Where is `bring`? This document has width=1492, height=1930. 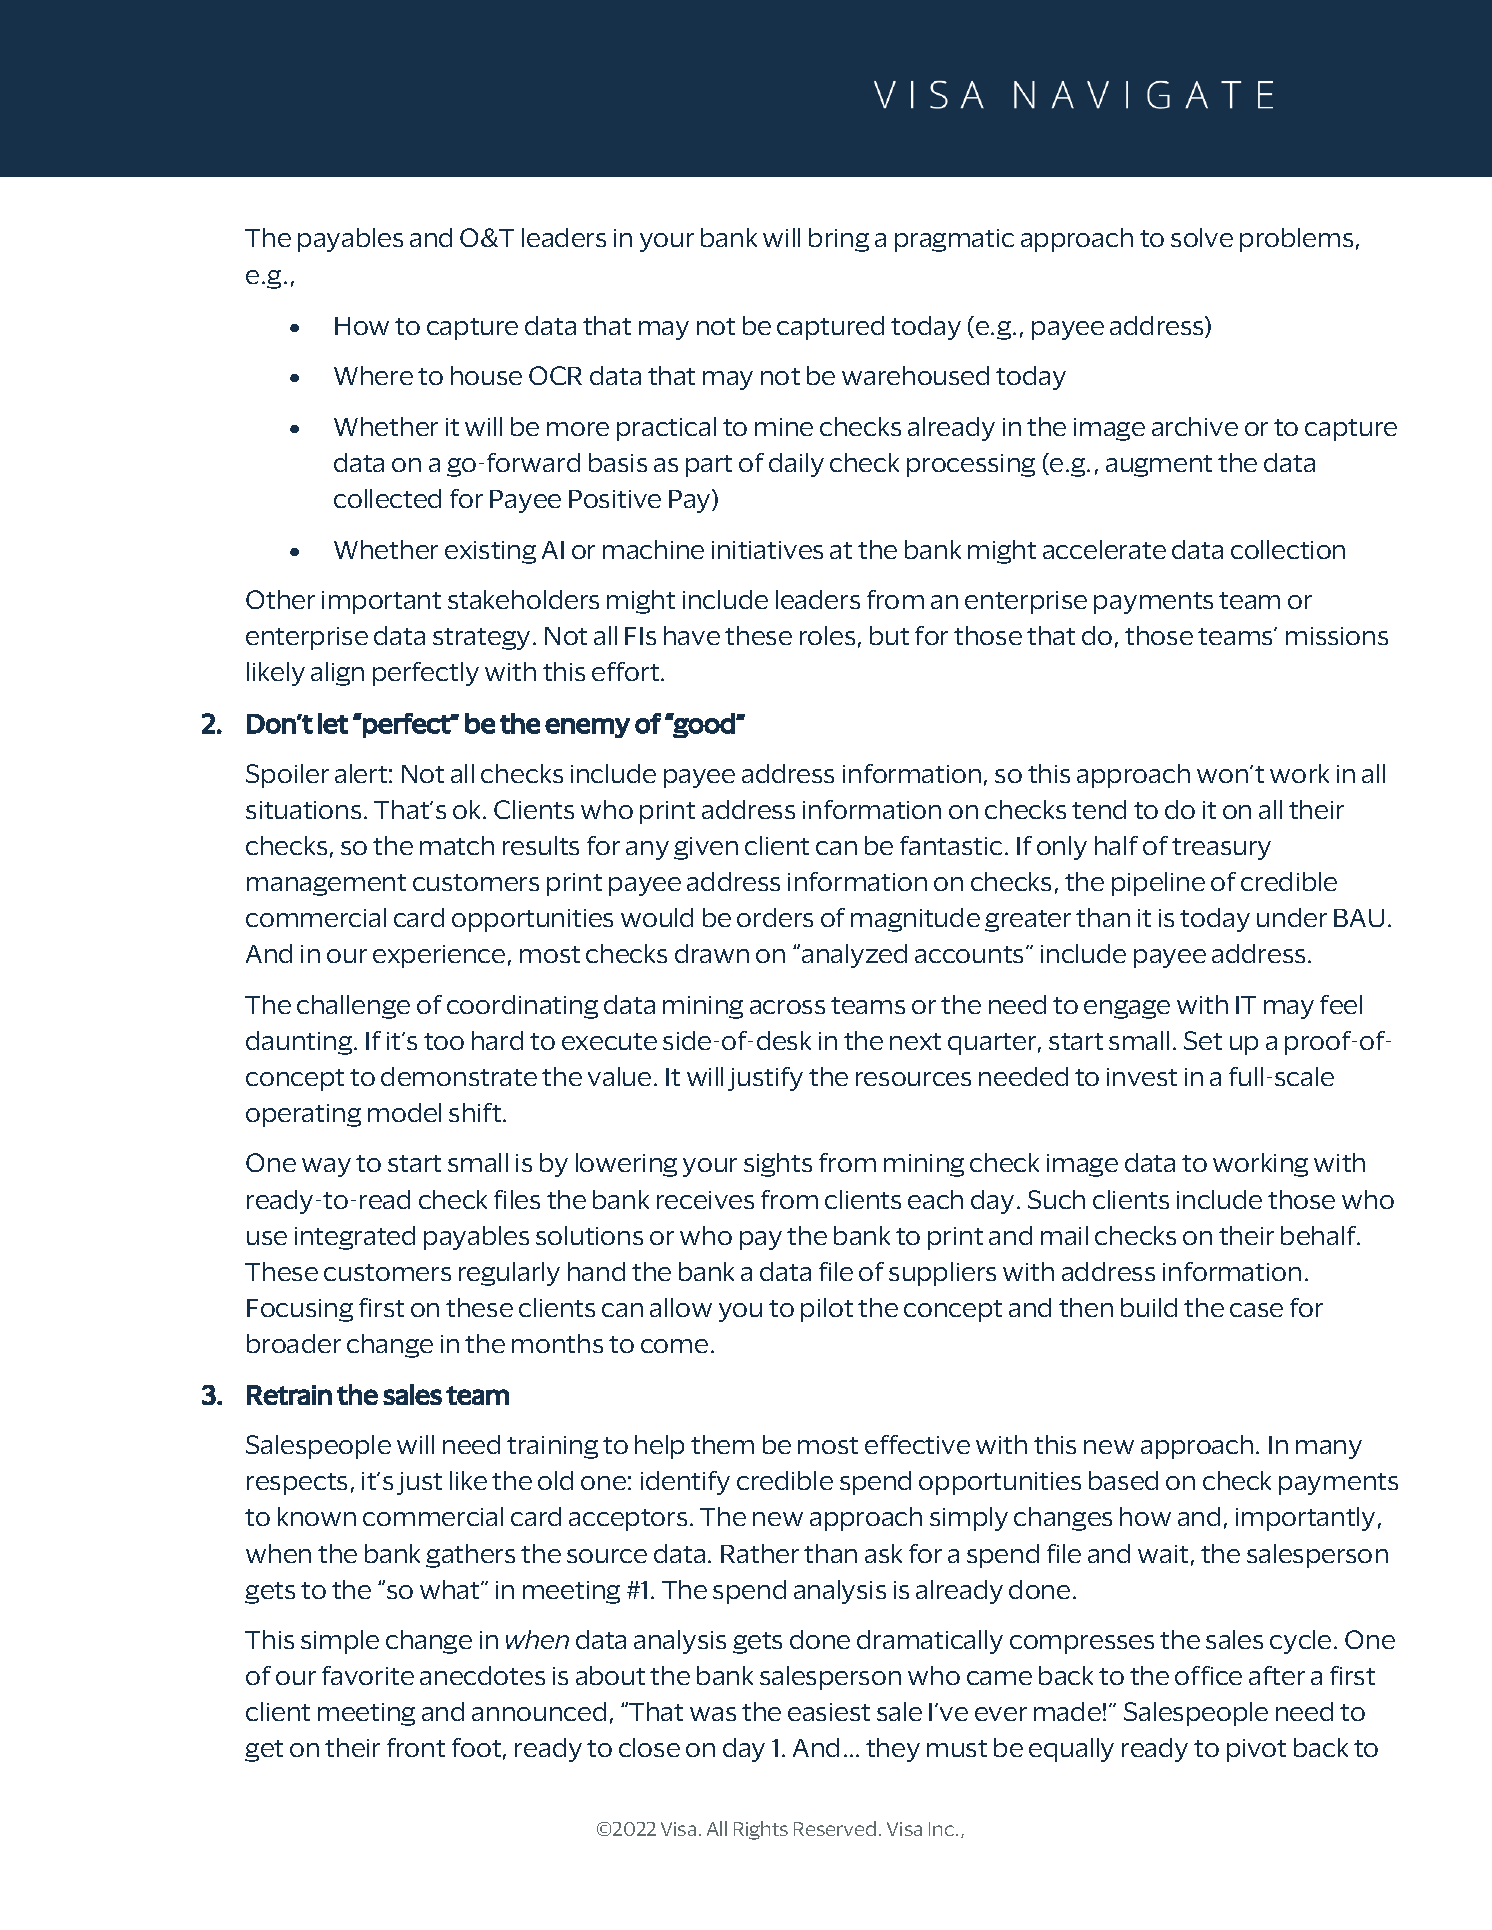 bring is located at coordinates (839, 240).
